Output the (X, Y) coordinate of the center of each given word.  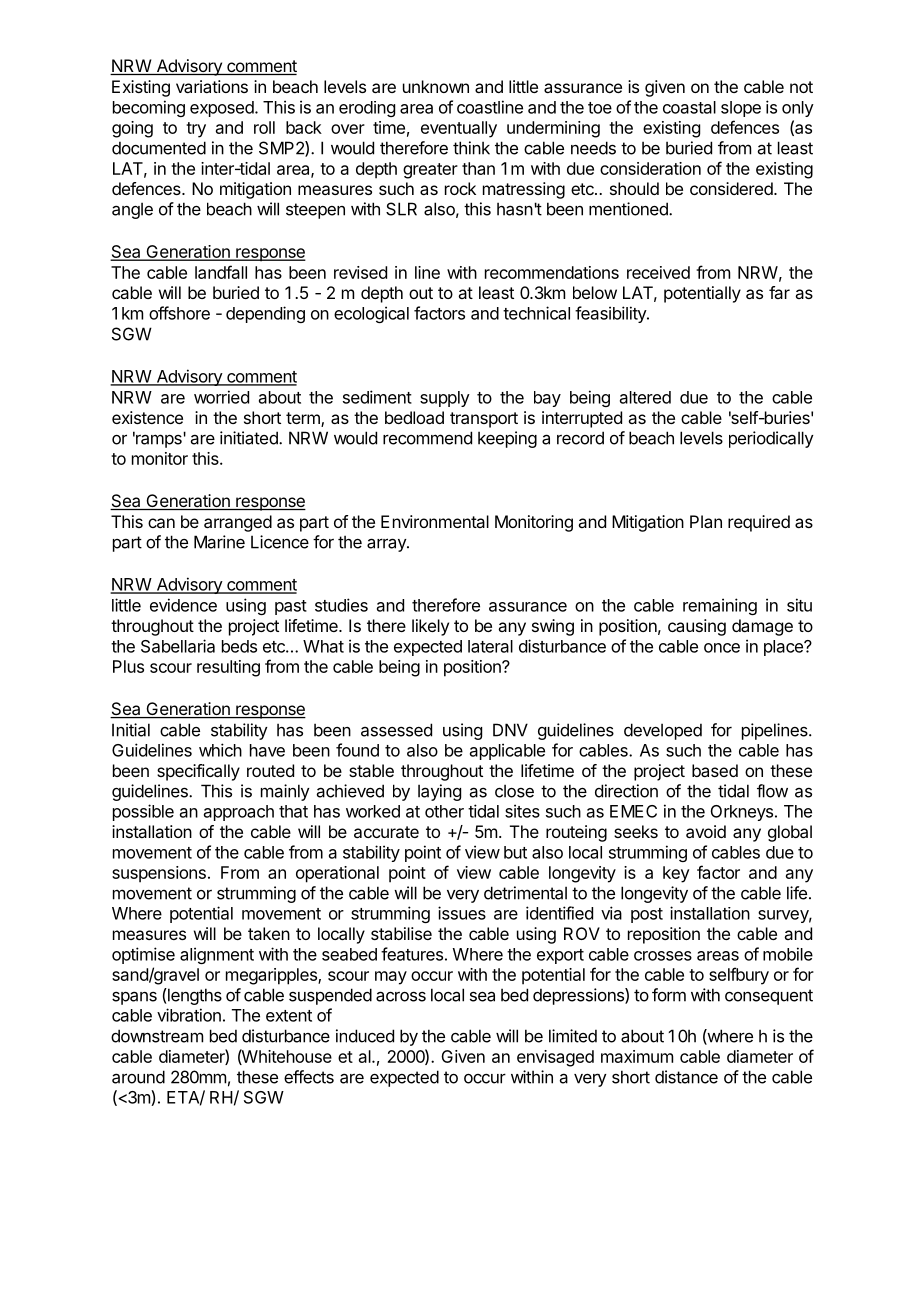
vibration (189, 1015)
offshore (179, 313)
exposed (223, 109)
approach (239, 813)
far (779, 292)
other (444, 811)
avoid (706, 831)
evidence (183, 605)
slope (741, 109)
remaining (720, 606)
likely (430, 627)
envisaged (555, 1058)
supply (445, 399)
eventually (459, 129)
